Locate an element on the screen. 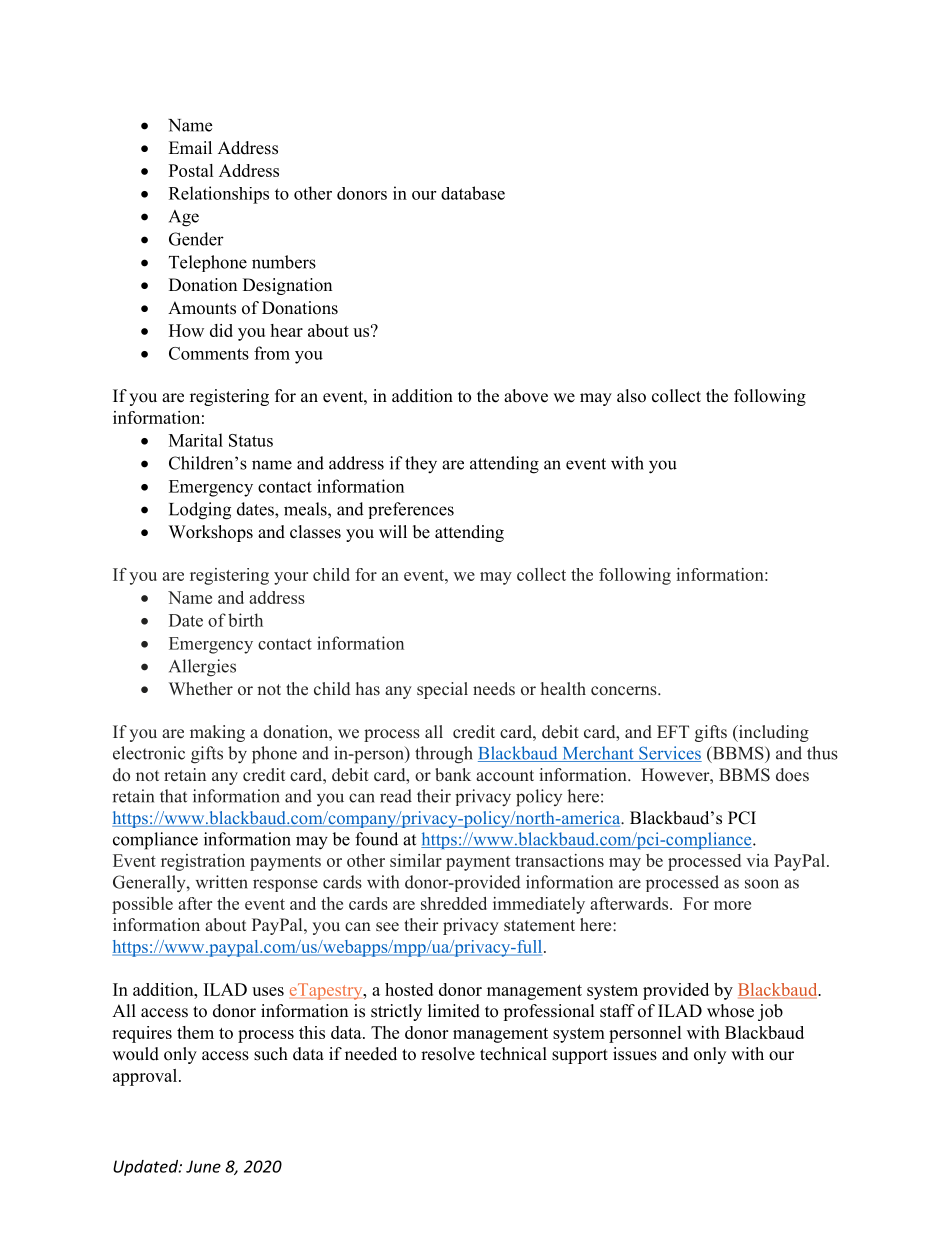  more is located at coordinates (732, 905).
